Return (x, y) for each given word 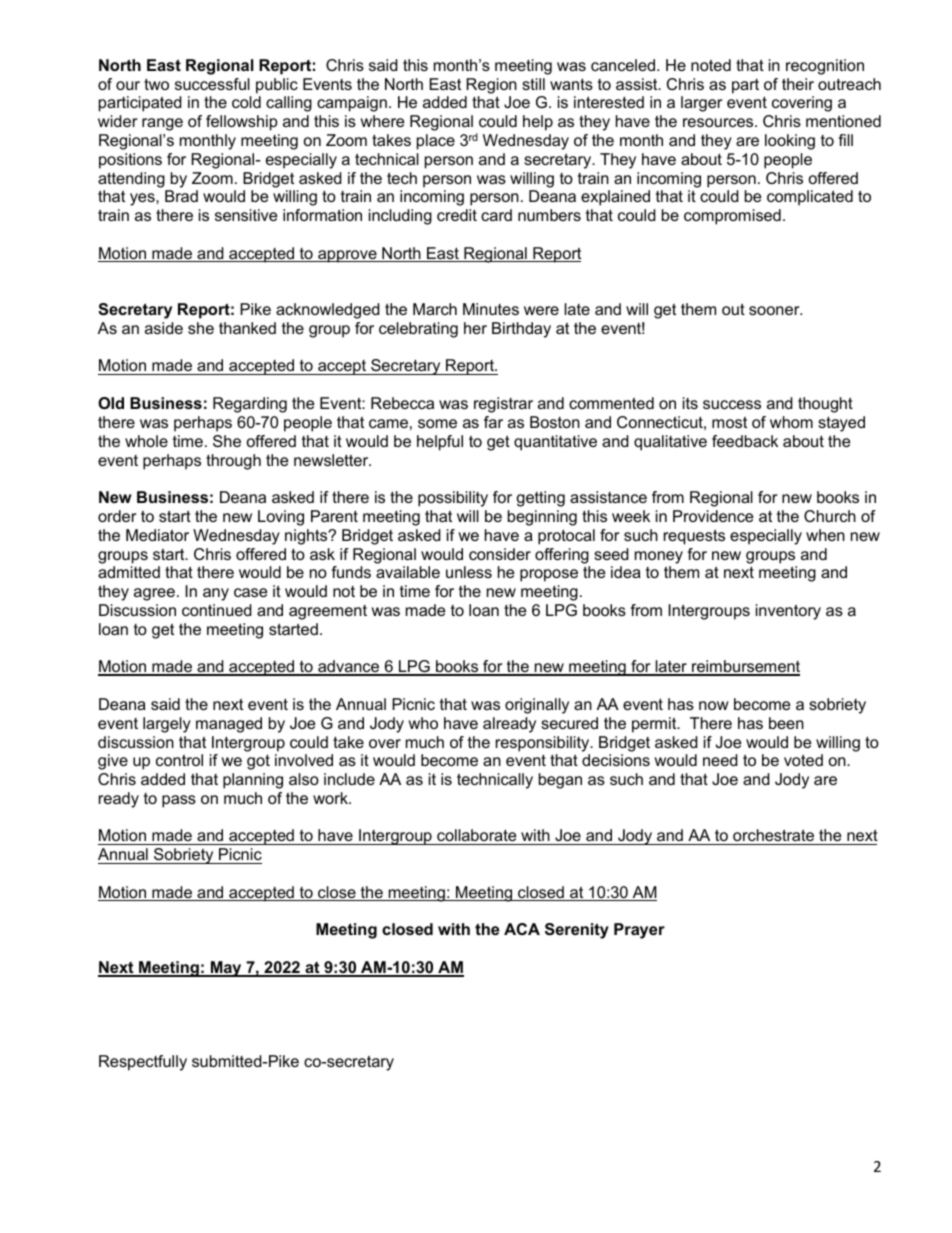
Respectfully (143, 1063)
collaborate (477, 837)
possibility (453, 499)
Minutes (491, 309)
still (533, 84)
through (233, 462)
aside (164, 328)
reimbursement (745, 667)
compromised (732, 217)
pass (179, 801)
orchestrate (774, 837)
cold (246, 102)
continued (217, 610)
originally (537, 706)
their (798, 84)
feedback (745, 441)
